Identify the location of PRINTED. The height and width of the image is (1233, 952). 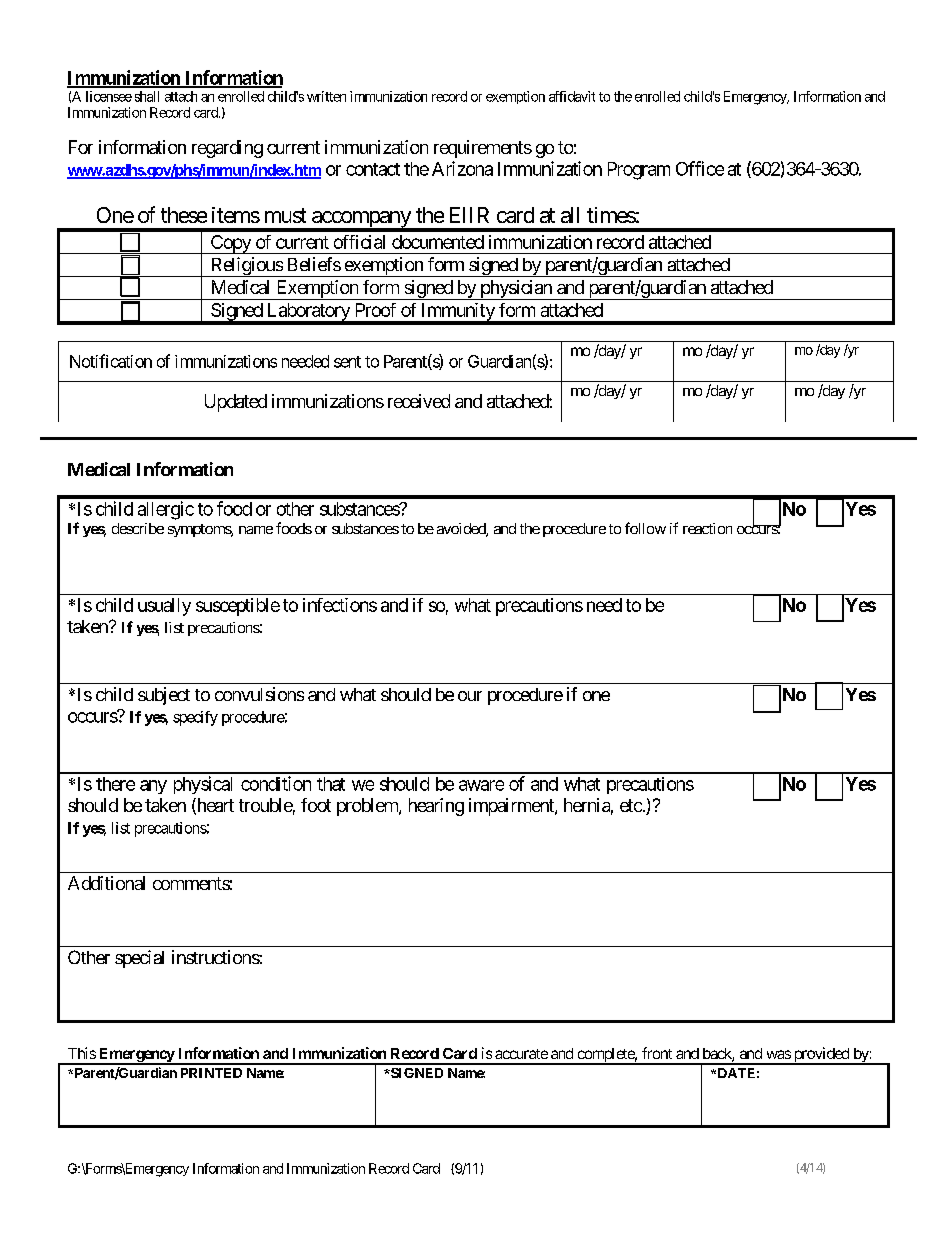
(211, 1073).
